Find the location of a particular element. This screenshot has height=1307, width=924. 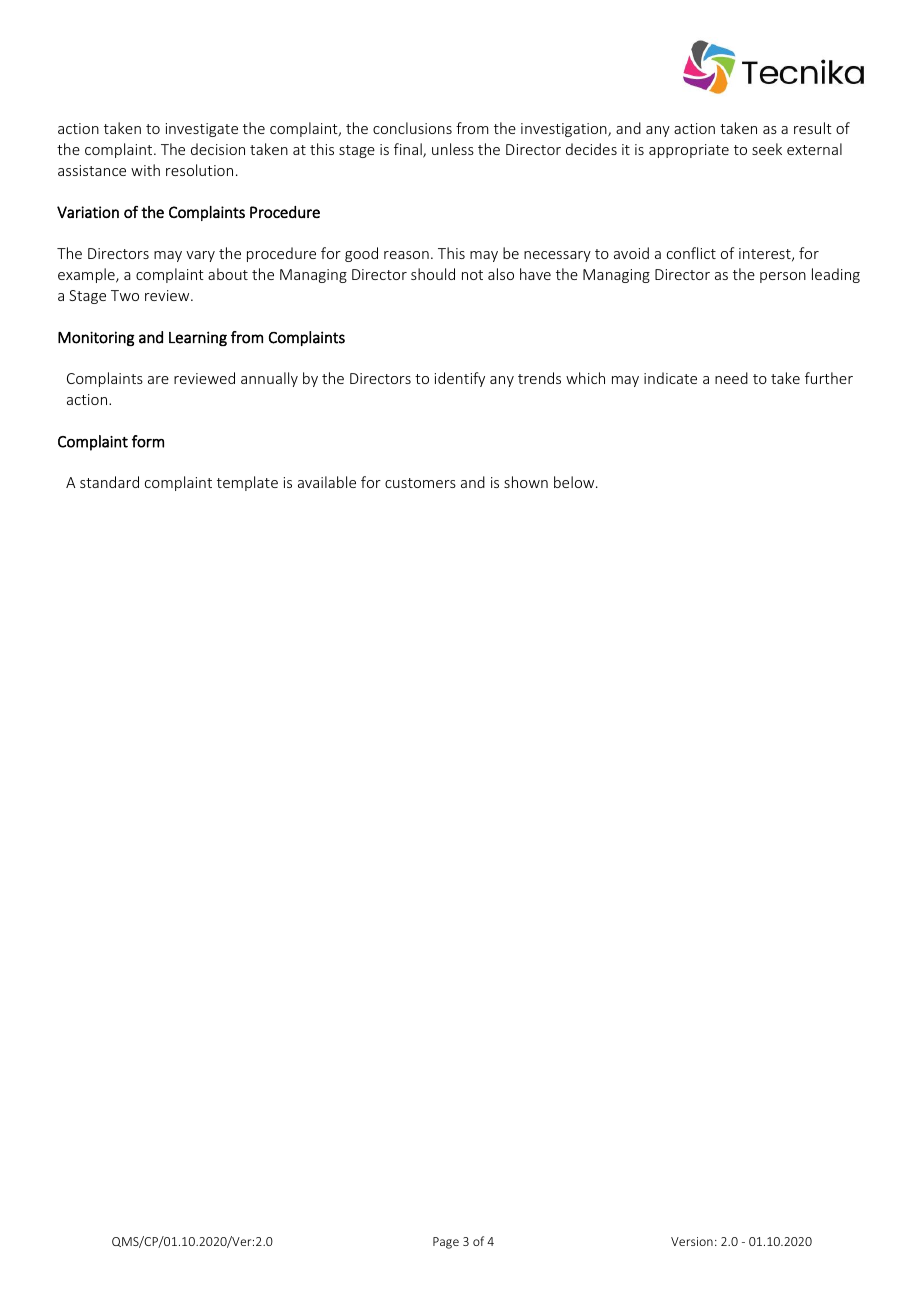

below is located at coordinates (575, 482).
